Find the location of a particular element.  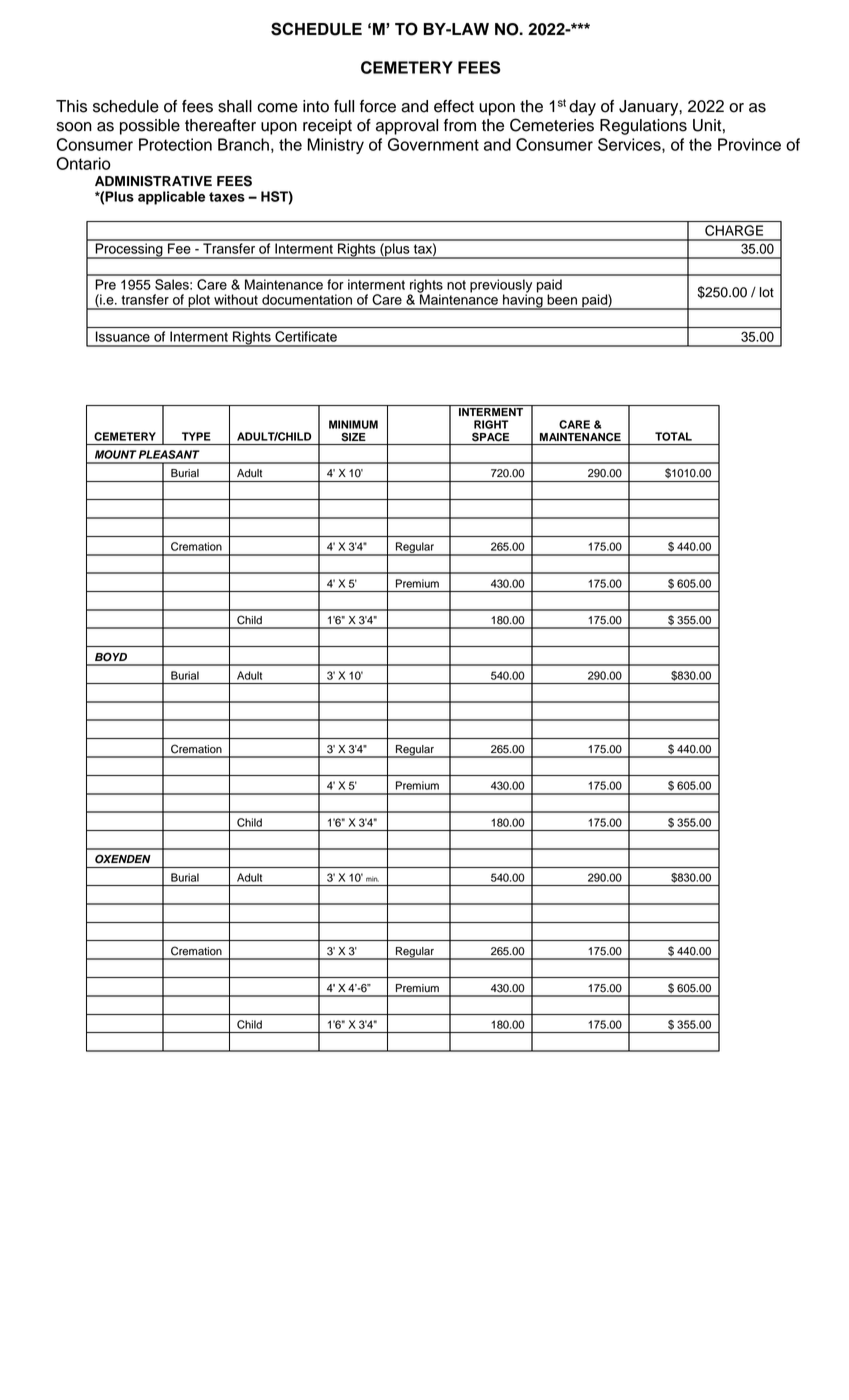

approval is located at coordinates (407, 127).
